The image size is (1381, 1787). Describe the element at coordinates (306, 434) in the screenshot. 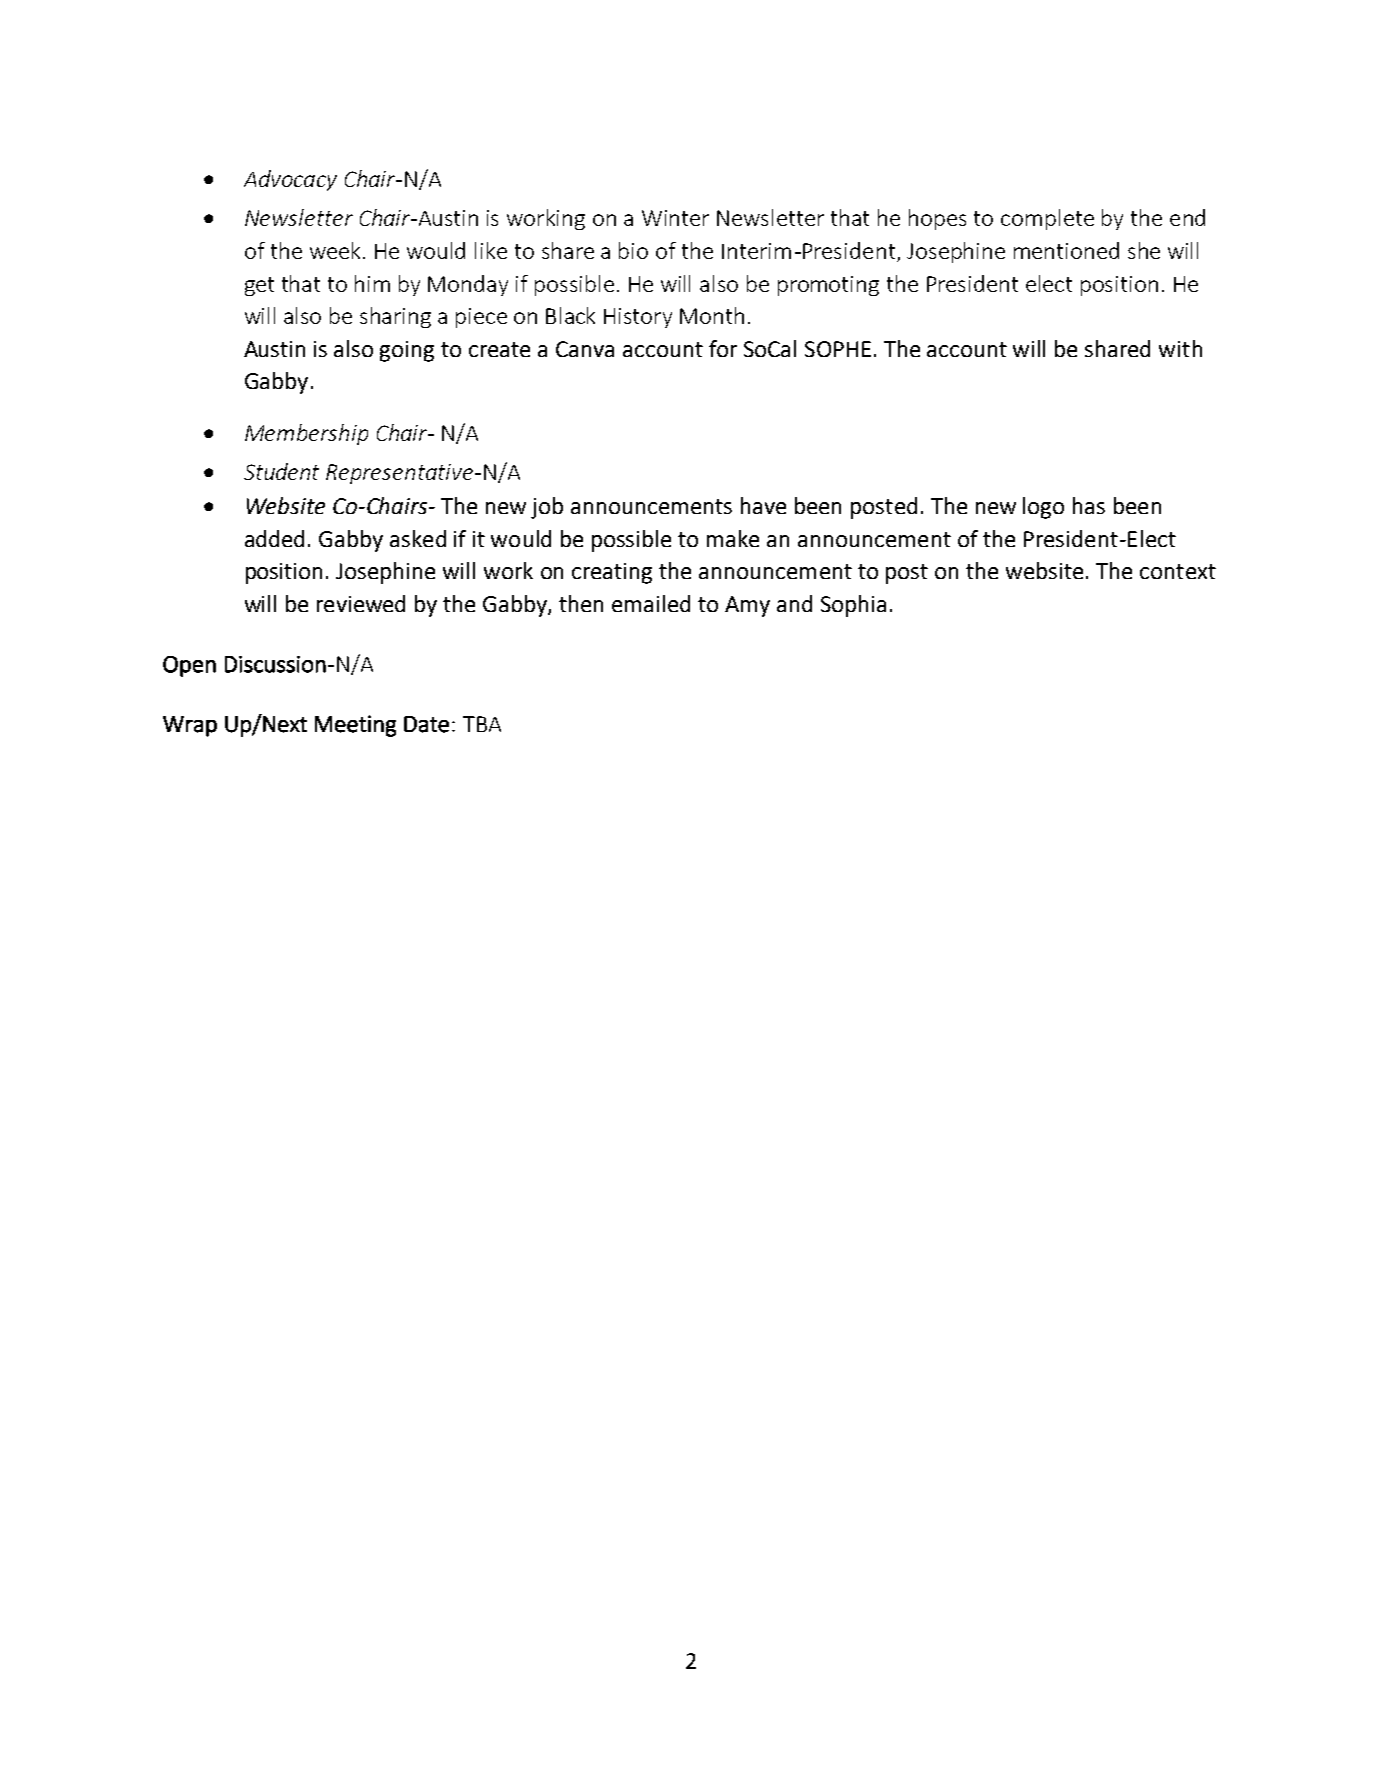

I see `Membership` at that location.
